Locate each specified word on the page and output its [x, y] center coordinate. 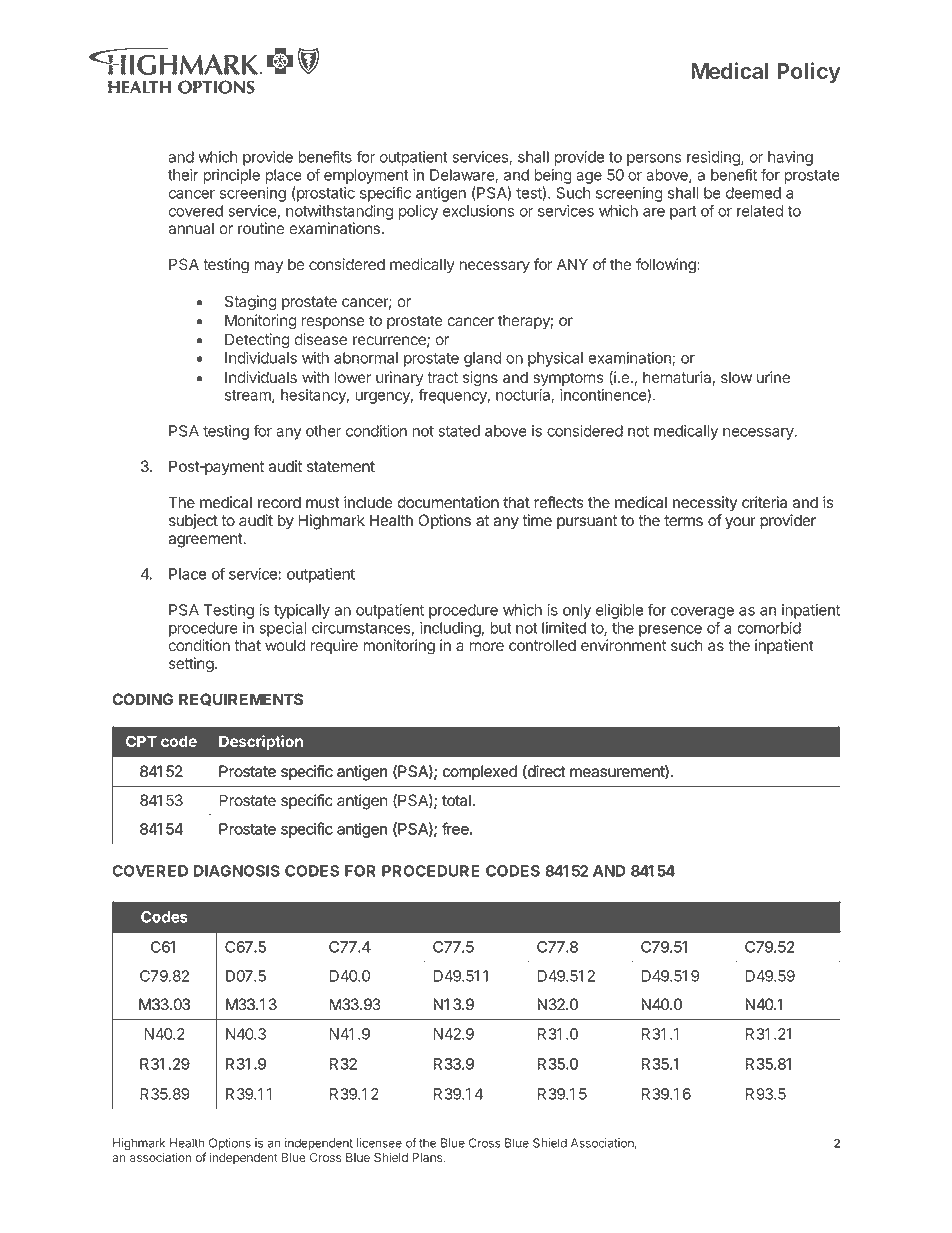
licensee [379, 1143]
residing [714, 158]
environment [623, 645]
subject [193, 521]
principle [231, 176]
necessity [705, 504]
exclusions [478, 211]
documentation [448, 502]
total [456, 800]
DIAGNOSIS [237, 871]
